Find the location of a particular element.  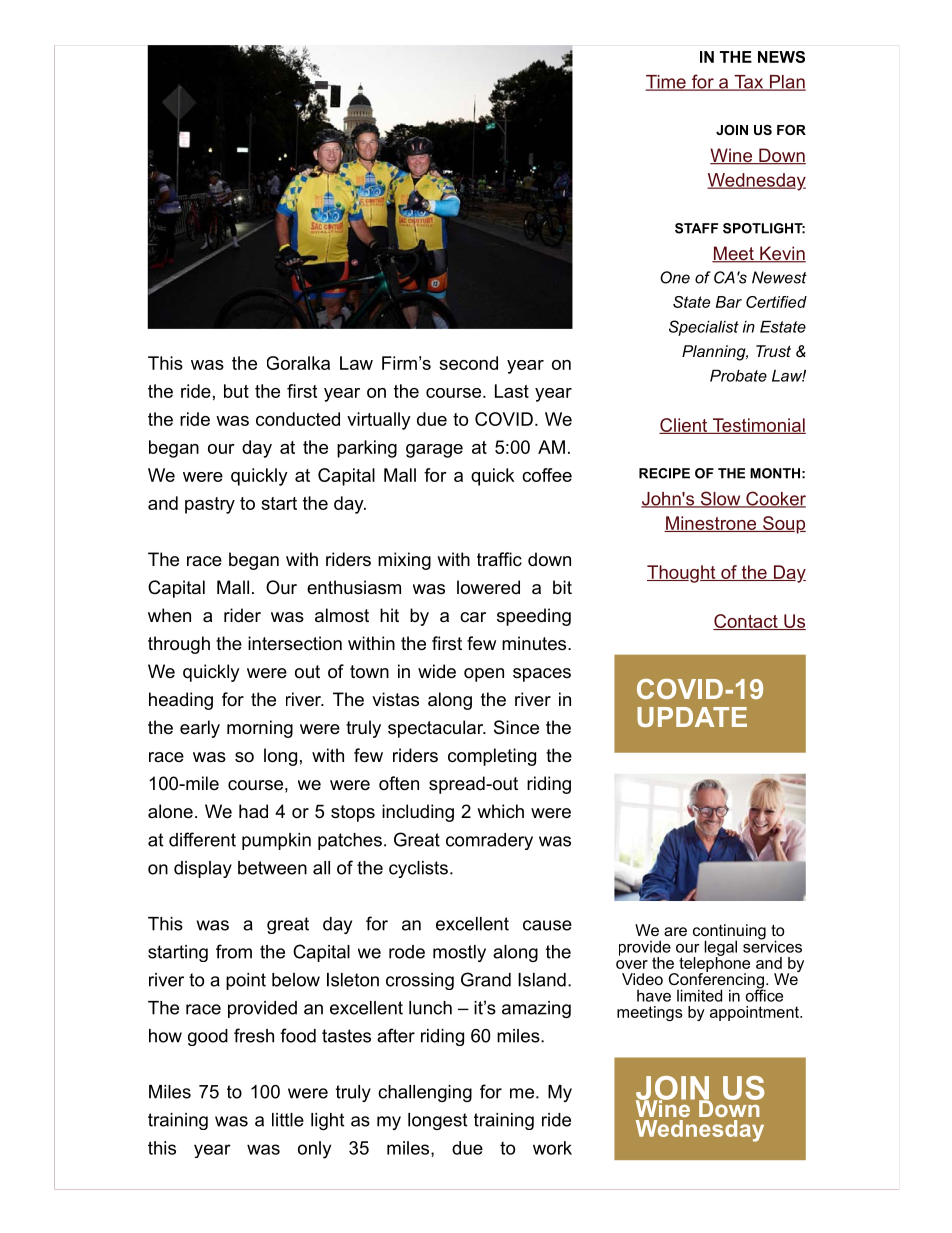

but is located at coordinates (236, 391).
